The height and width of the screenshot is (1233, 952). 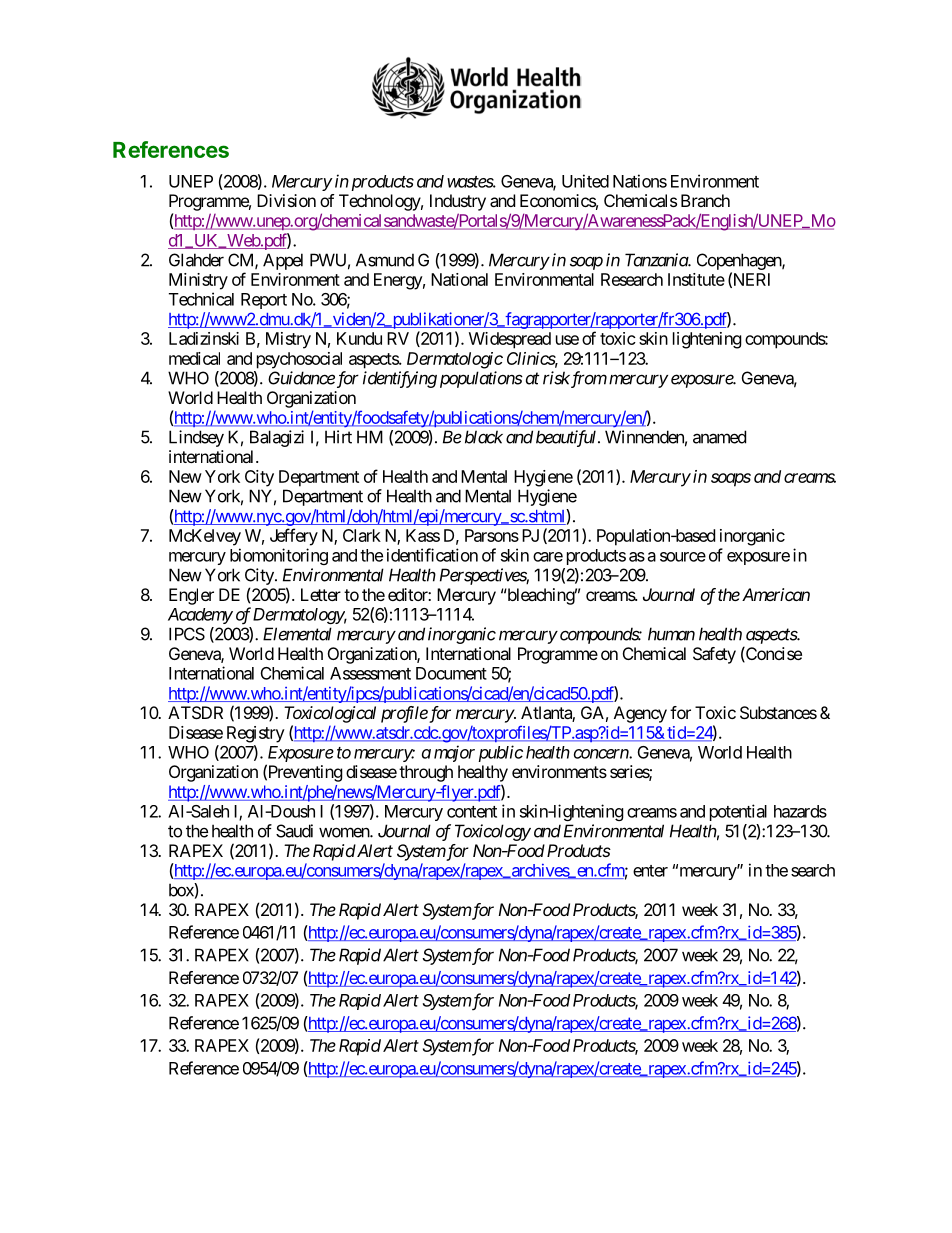 I want to click on Division, so click(x=286, y=200).
